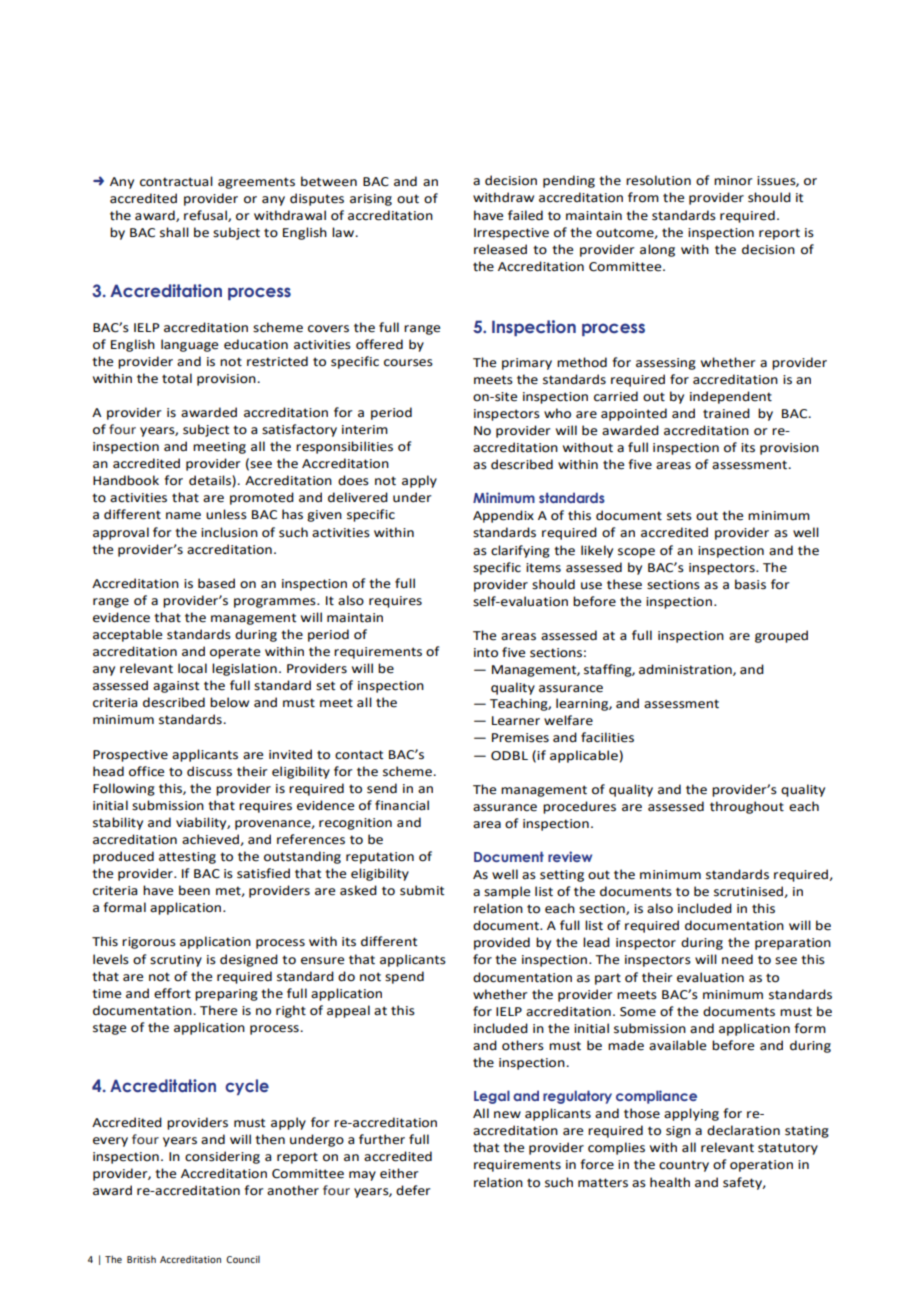 The image size is (924, 1307). Describe the element at coordinates (206, 216) in the image. I see `refusal` at that location.
